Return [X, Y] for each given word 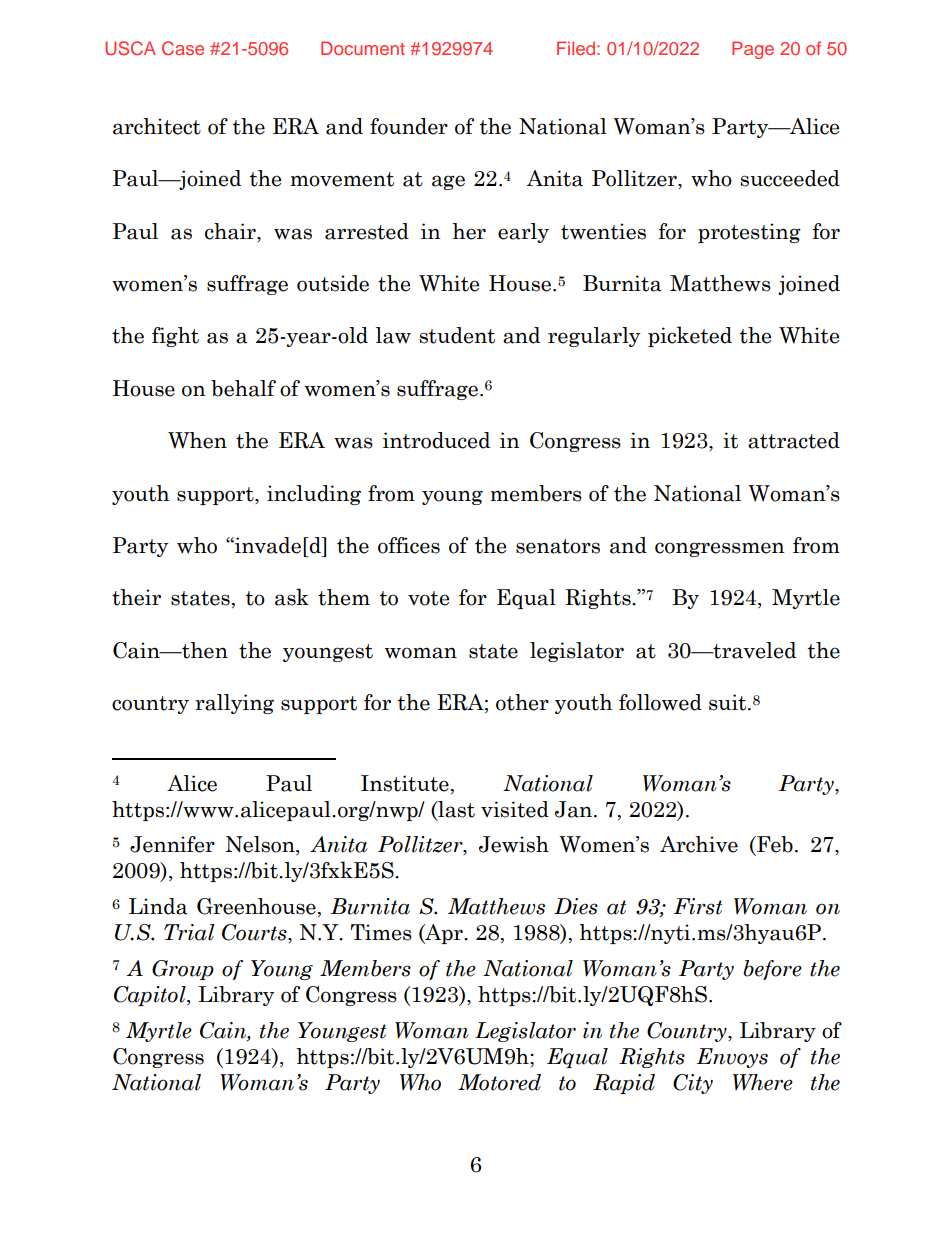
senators [558, 546]
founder [409, 126]
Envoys [732, 1058]
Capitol [151, 996]
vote [428, 598]
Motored [499, 1082]
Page [753, 50]
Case [183, 48]
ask [292, 597]
